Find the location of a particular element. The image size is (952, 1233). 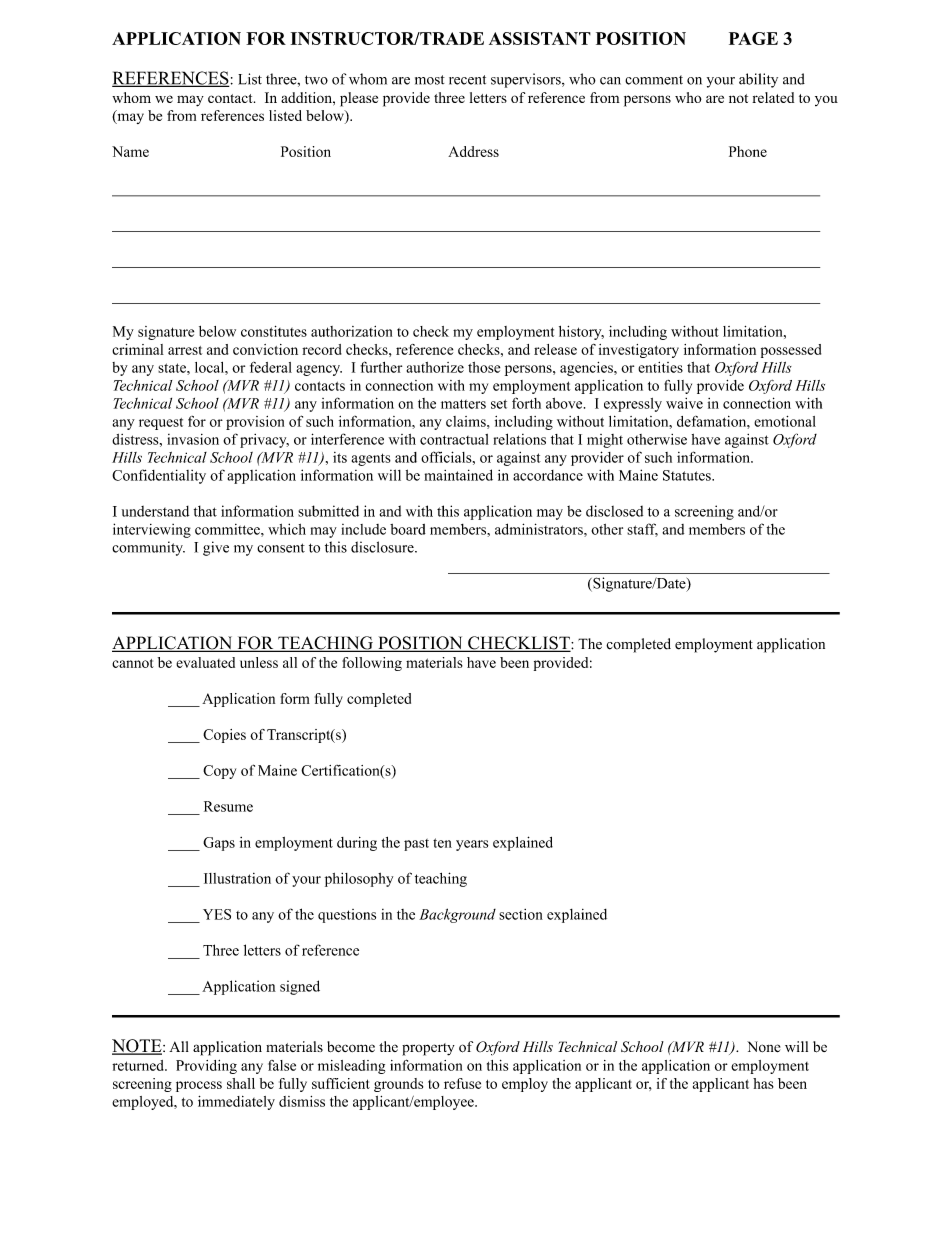

staff is located at coordinates (642, 530).
